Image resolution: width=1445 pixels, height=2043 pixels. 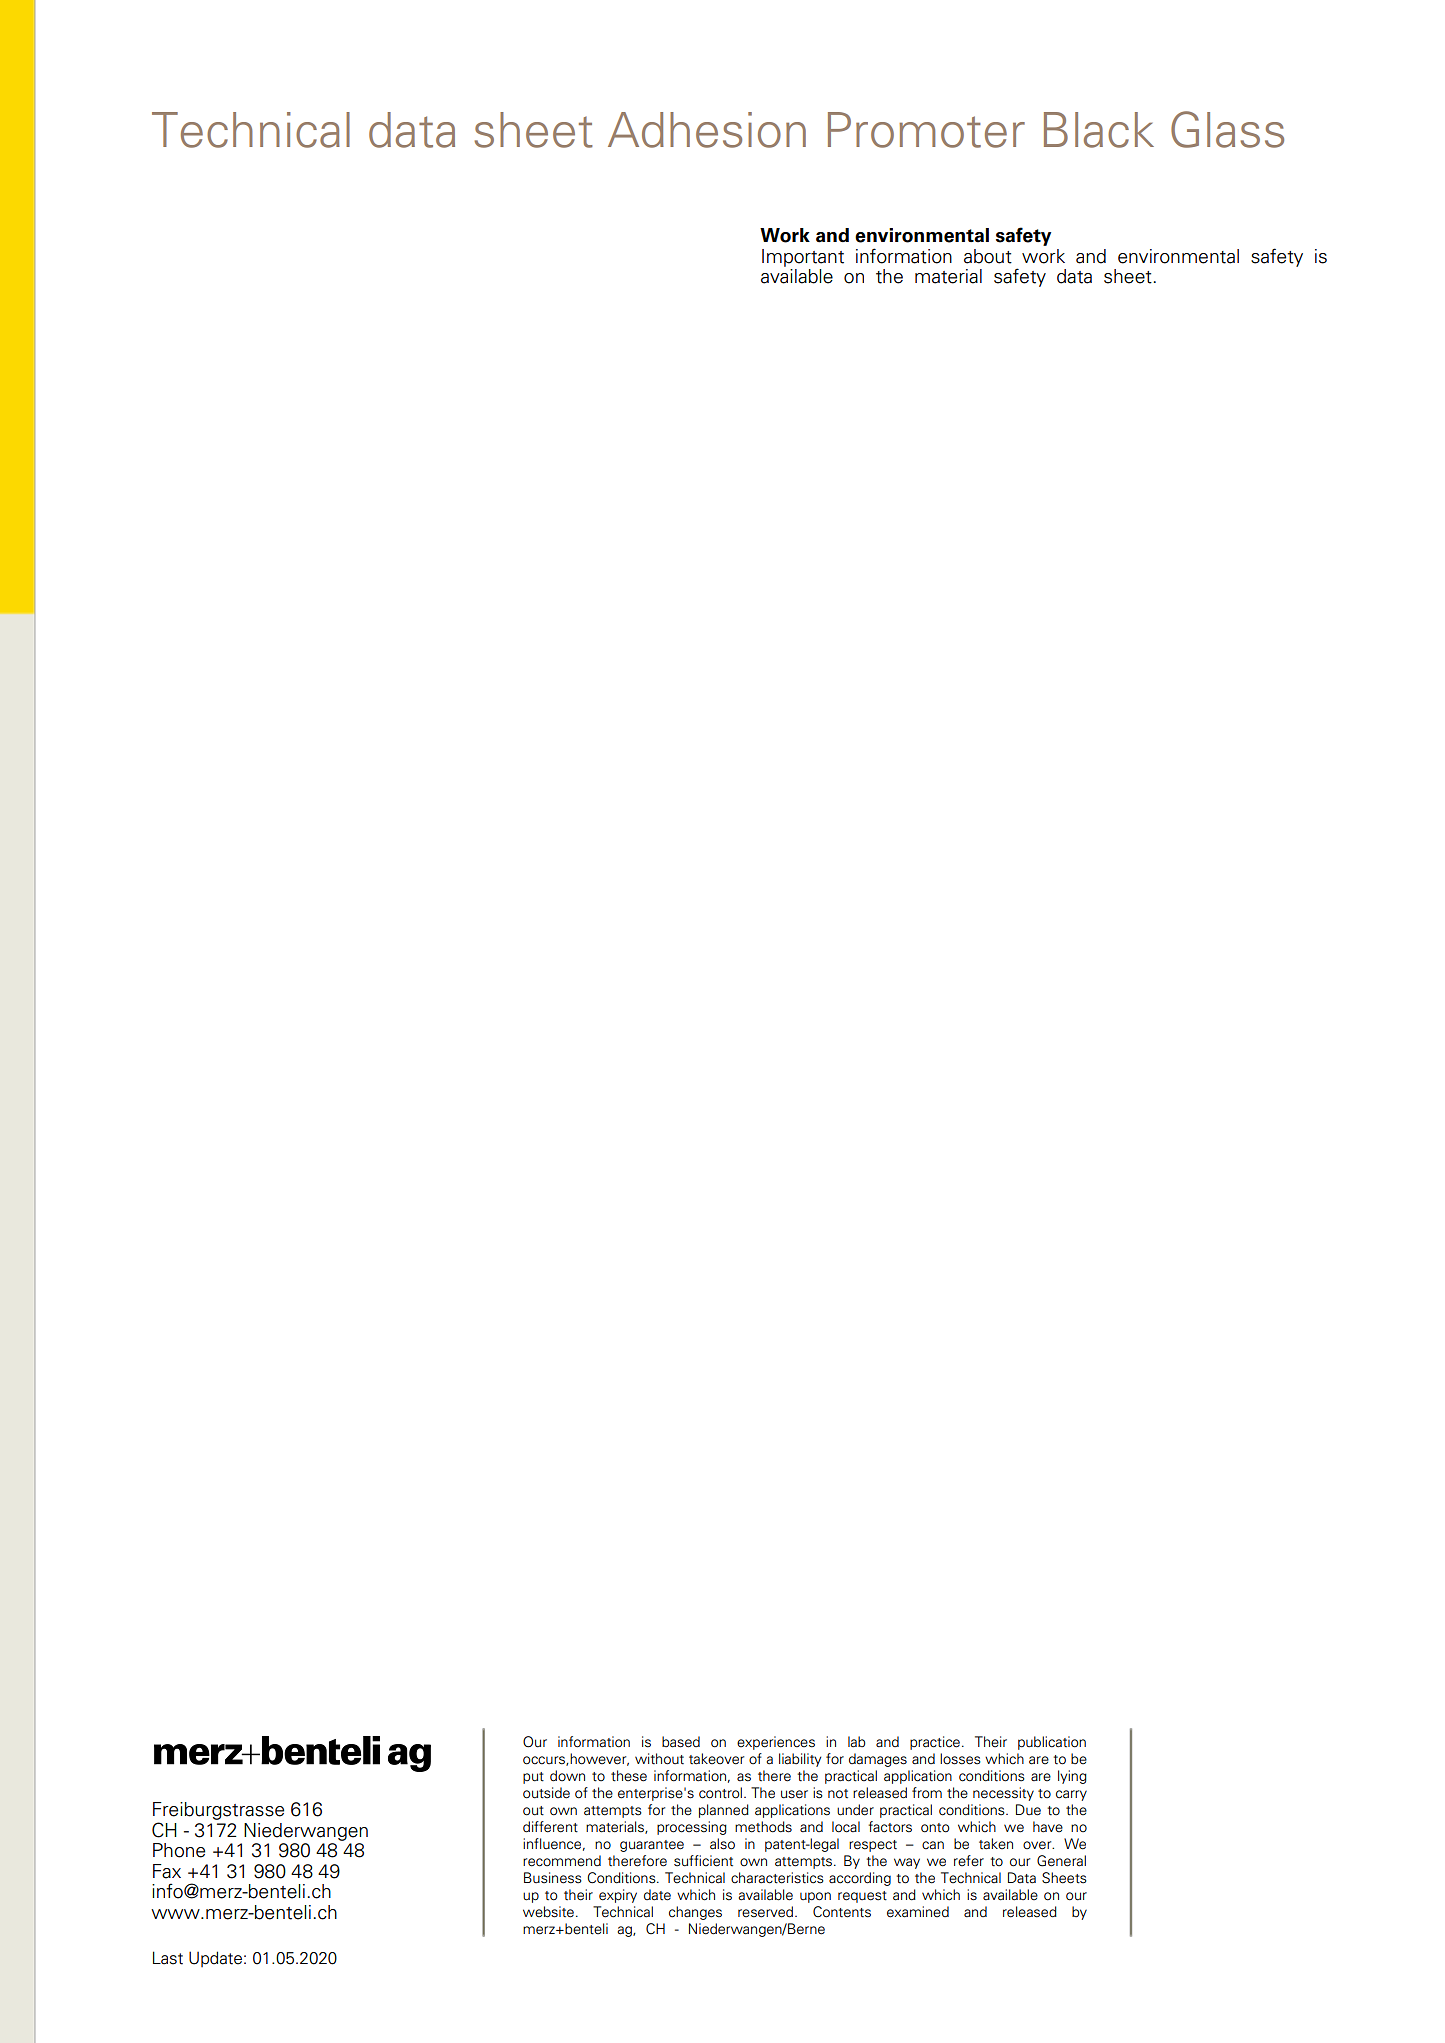 I want to click on about, so click(x=988, y=256).
